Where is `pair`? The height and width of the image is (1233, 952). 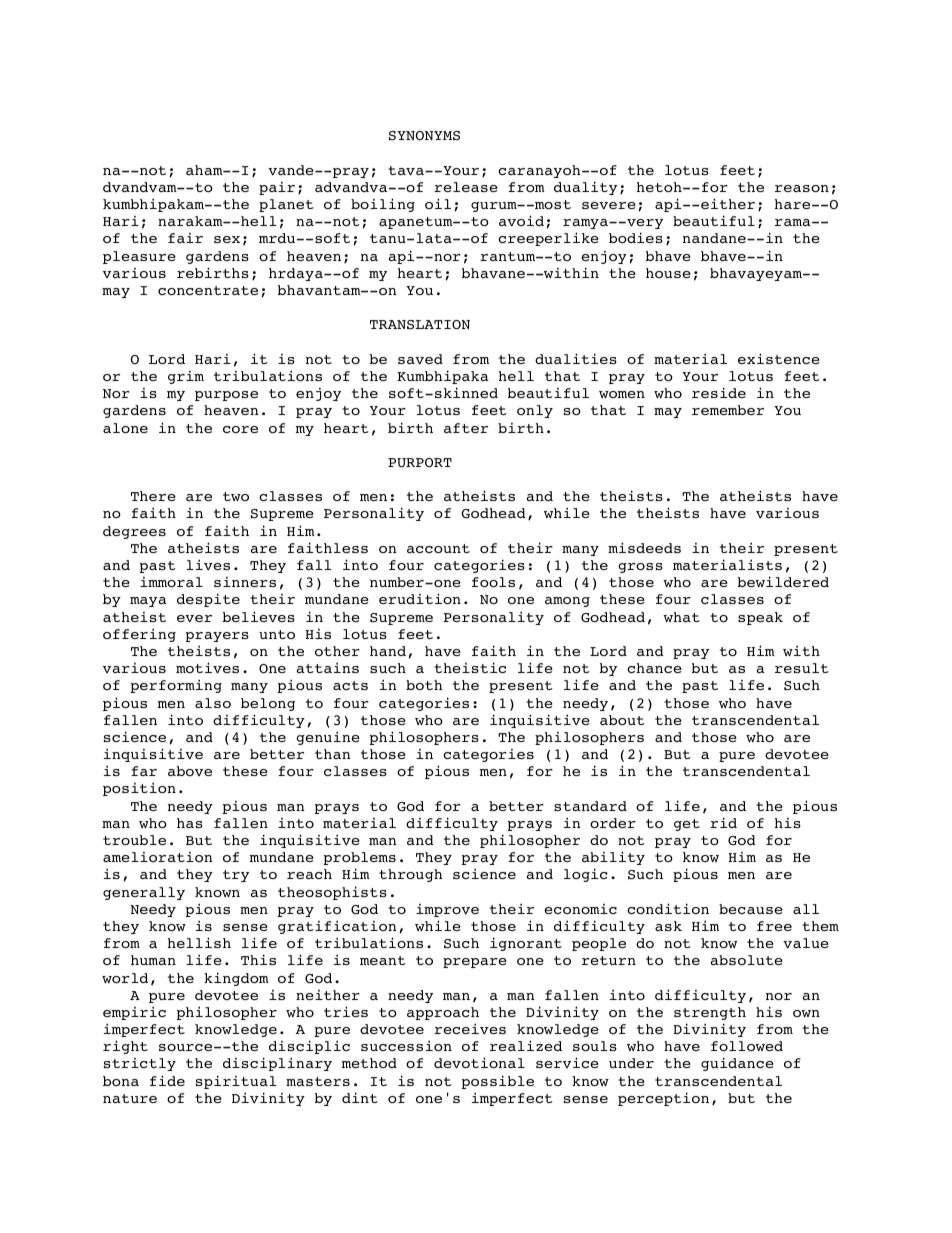 pair is located at coordinates (277, 188).
